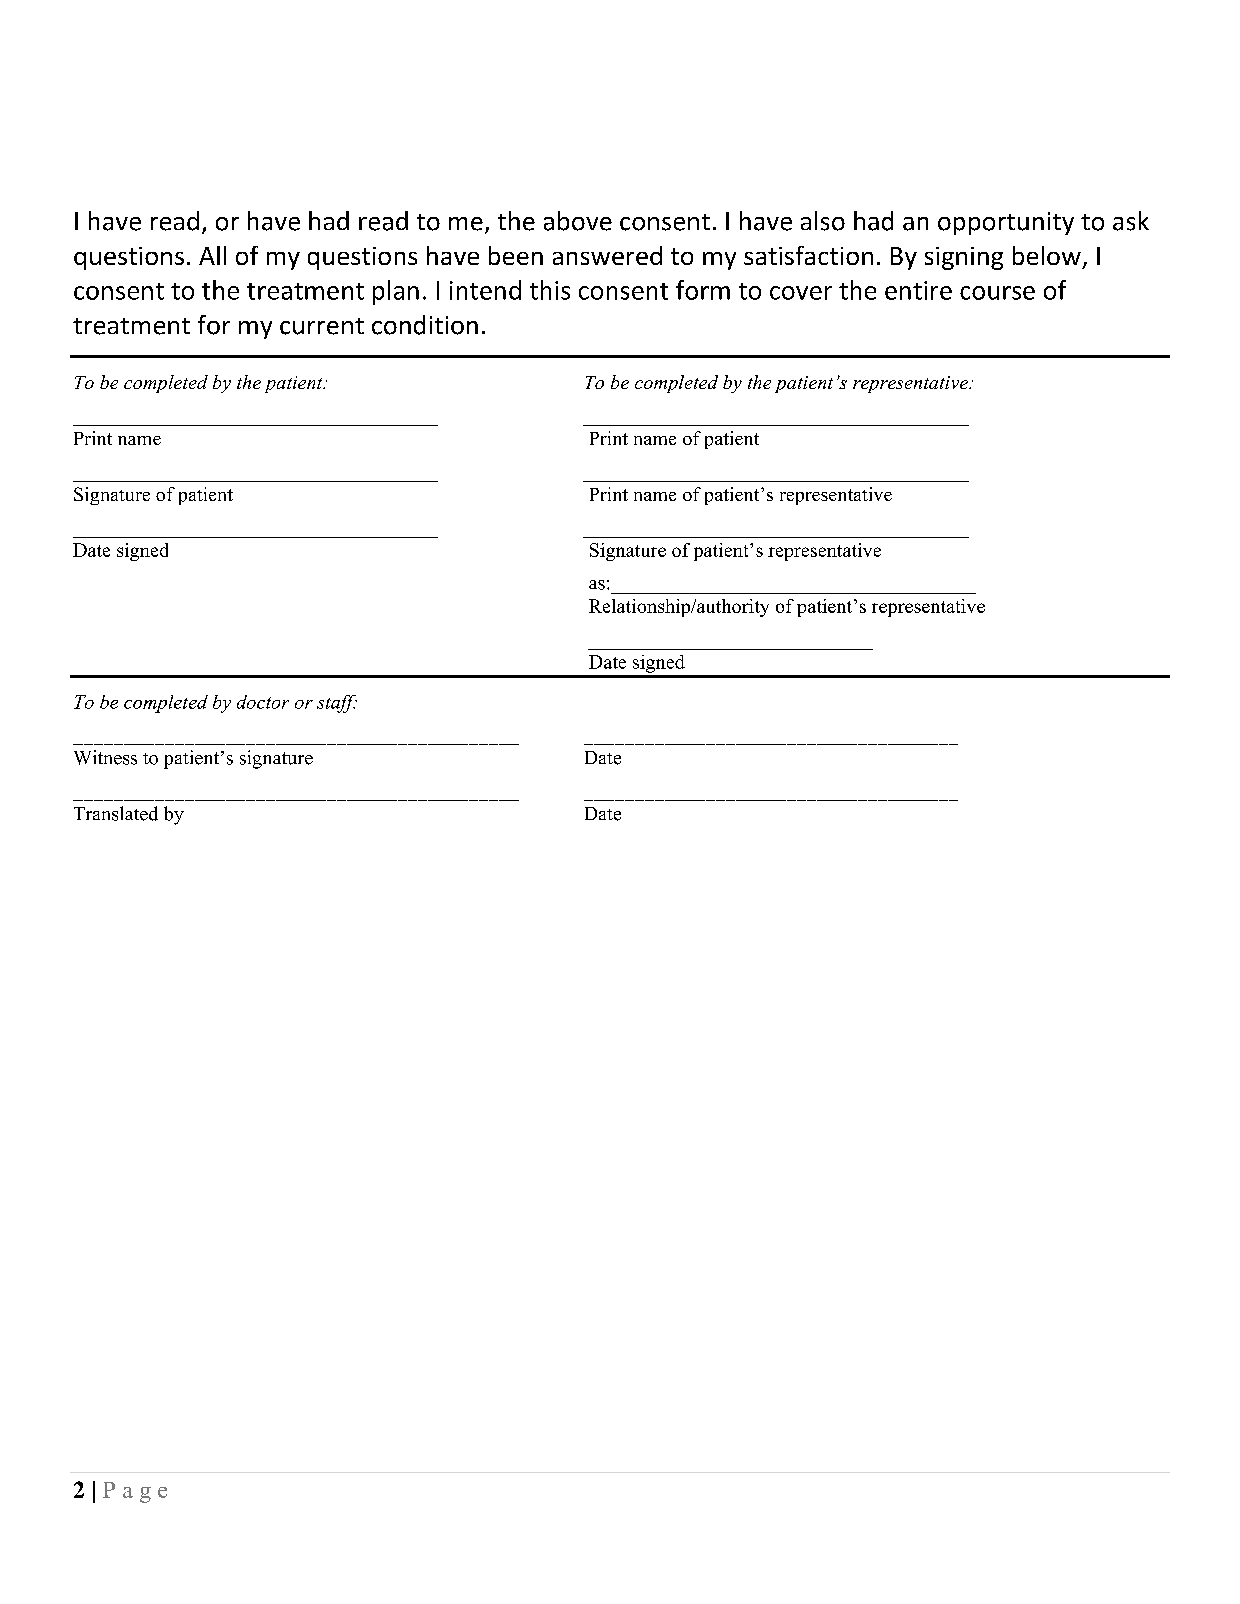  Describe the element at coordinates (135, 1492) in the screenshot. I see `Page` at that location.
